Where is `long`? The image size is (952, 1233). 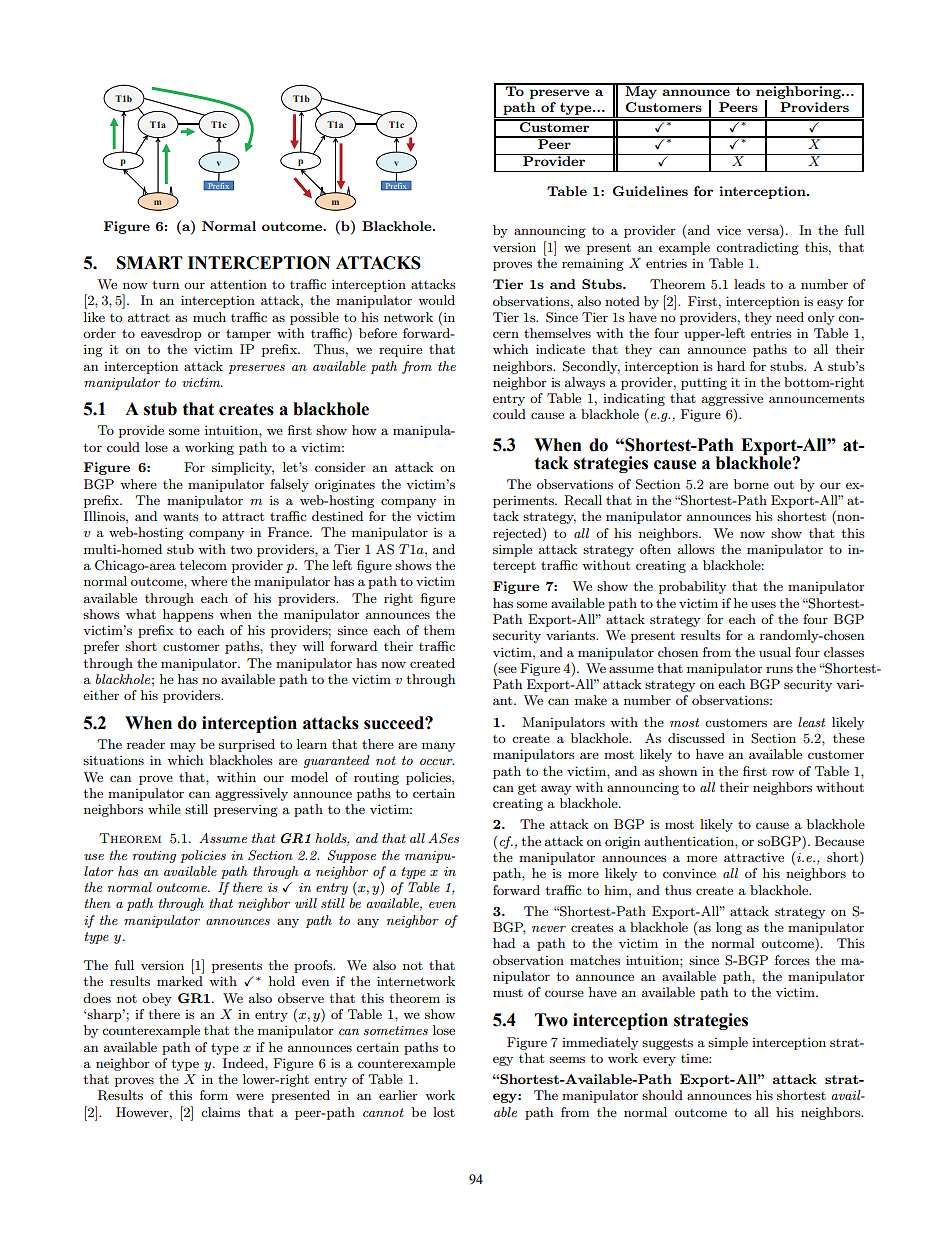
long is located at coordinates (729, 928).
